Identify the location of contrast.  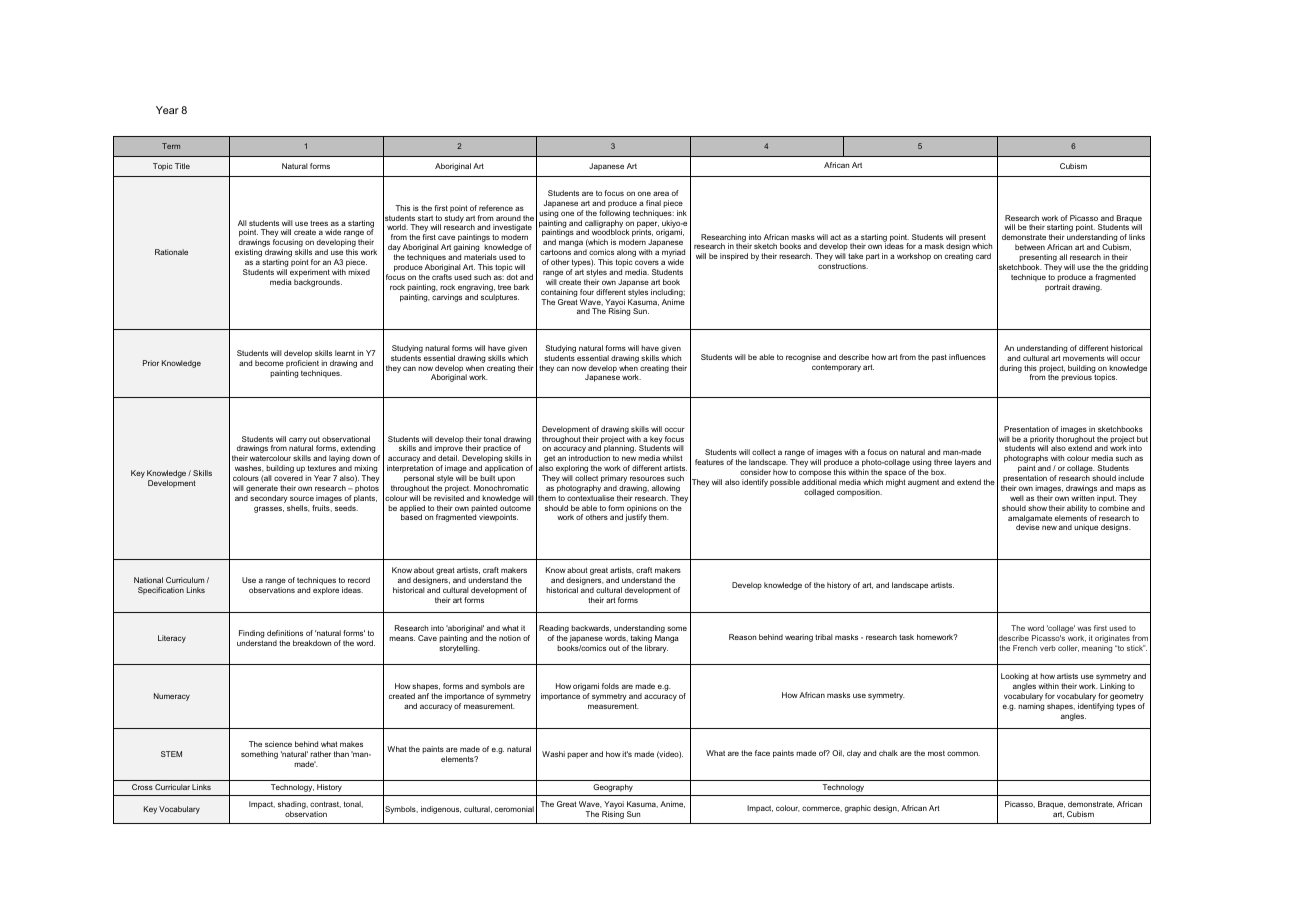
(325, 804).
